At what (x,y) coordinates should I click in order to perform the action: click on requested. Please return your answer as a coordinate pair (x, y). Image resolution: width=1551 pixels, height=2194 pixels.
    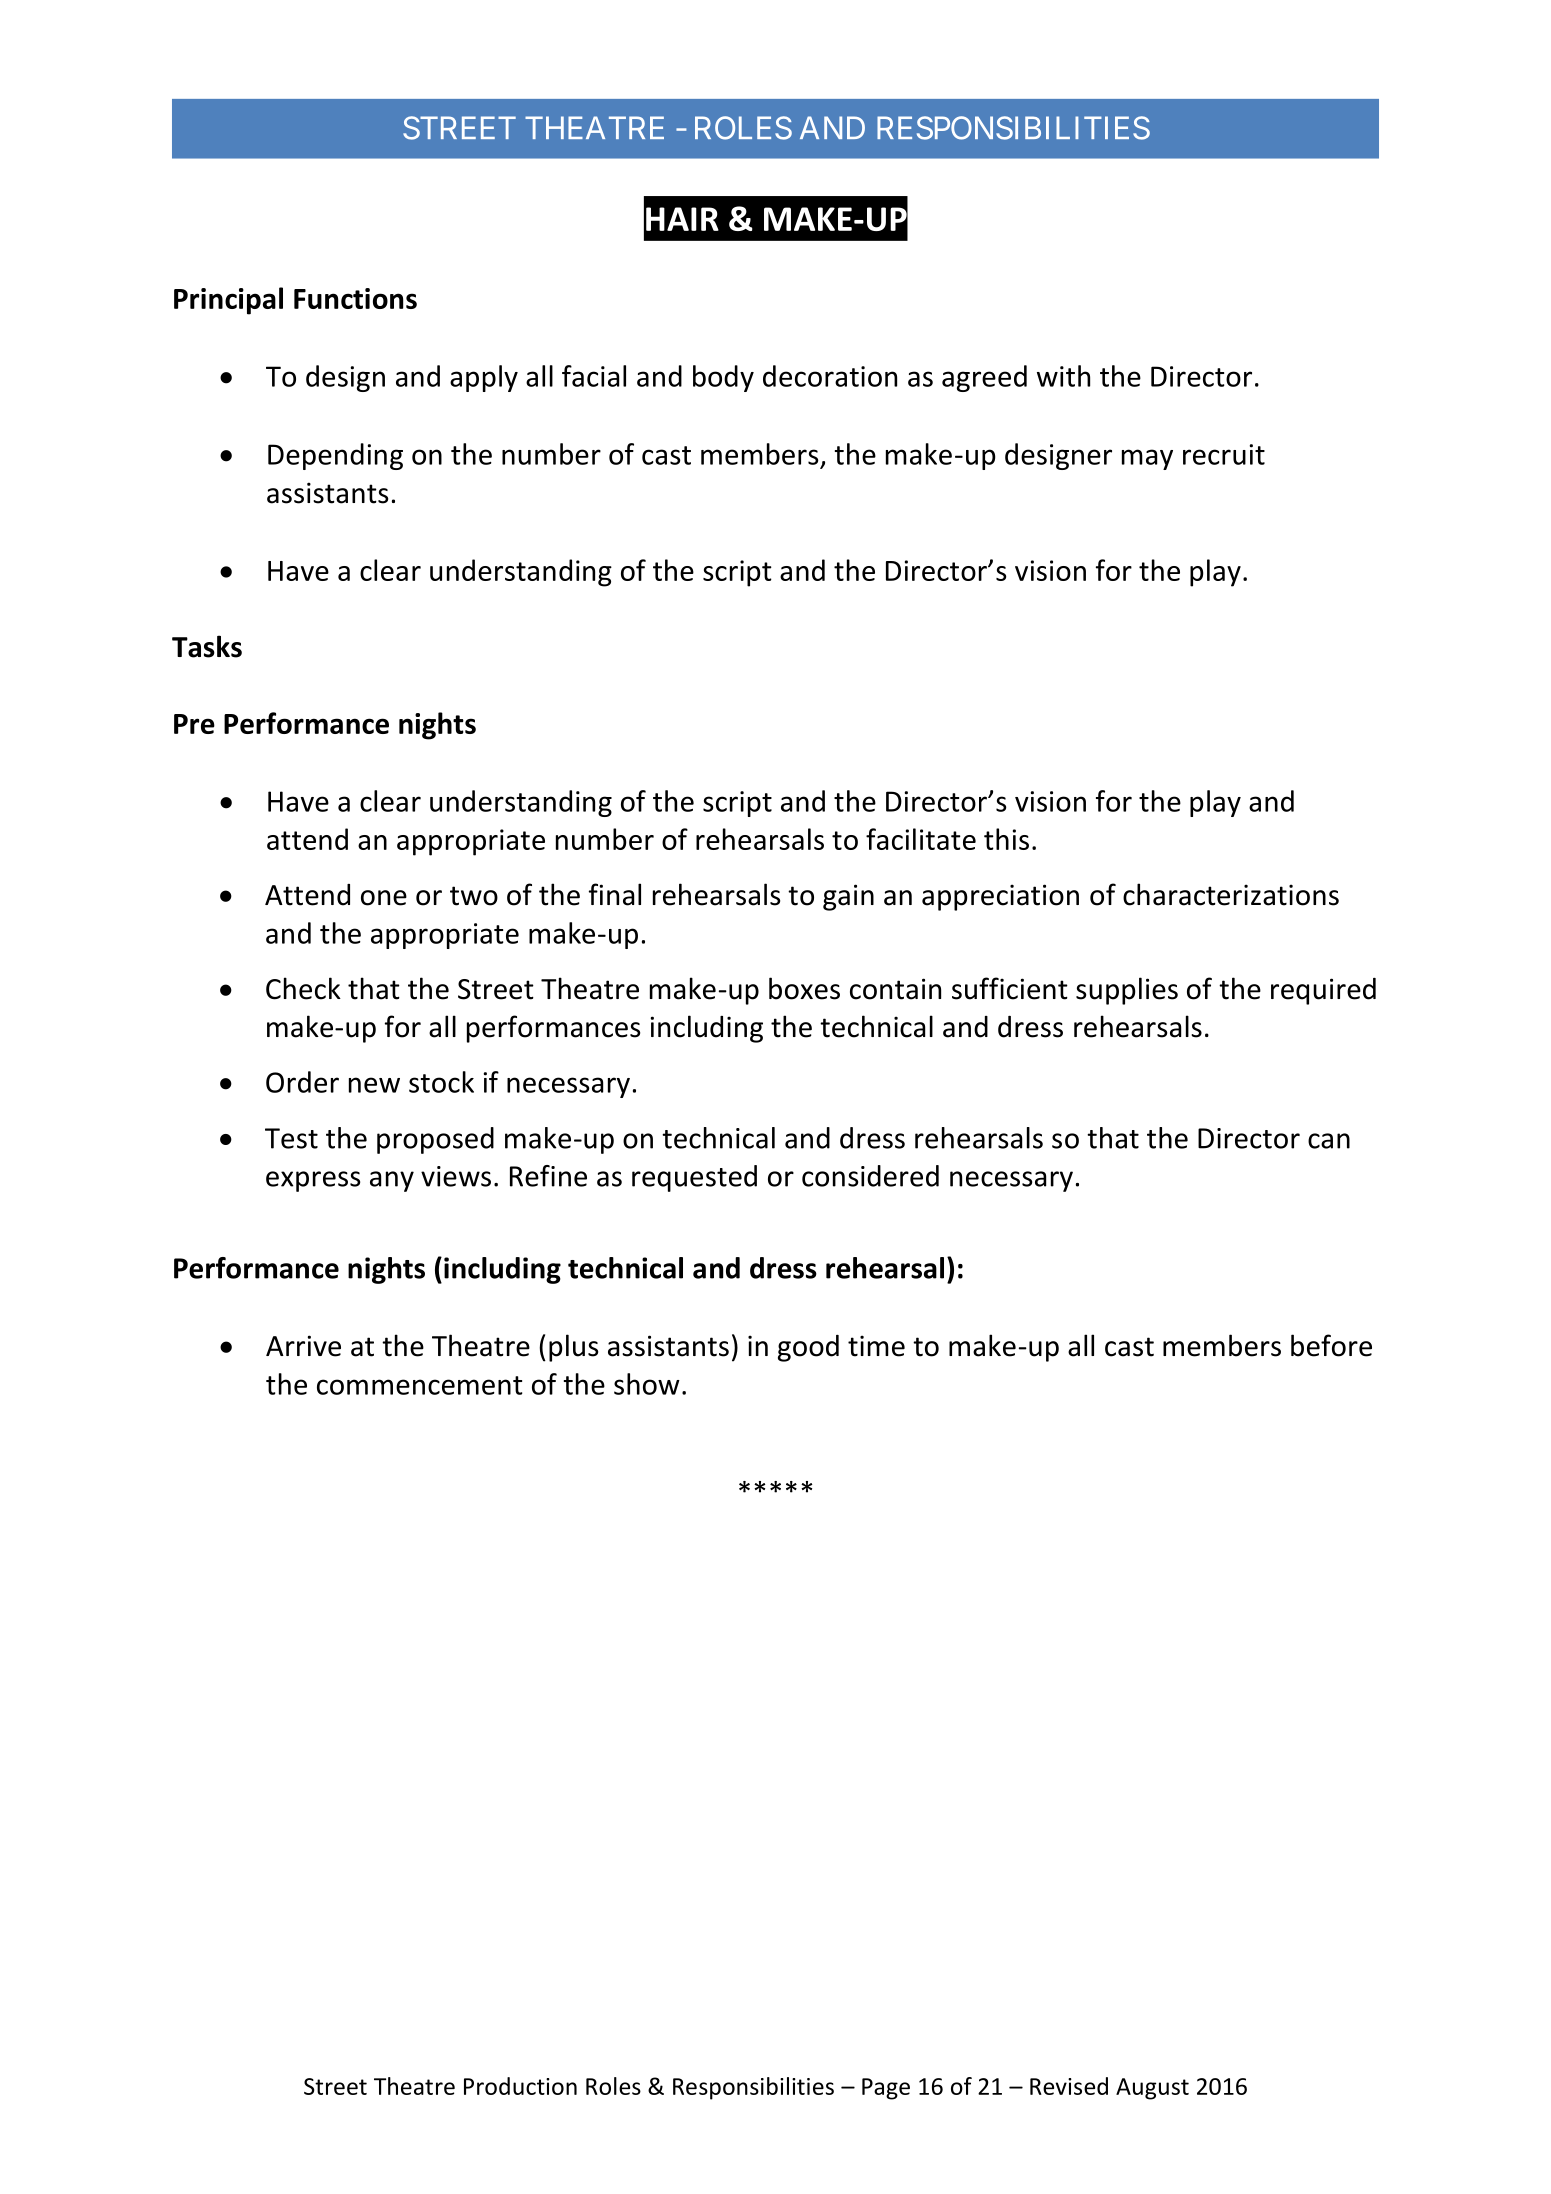
    Looking at the image, I should click on (694, 1178).
